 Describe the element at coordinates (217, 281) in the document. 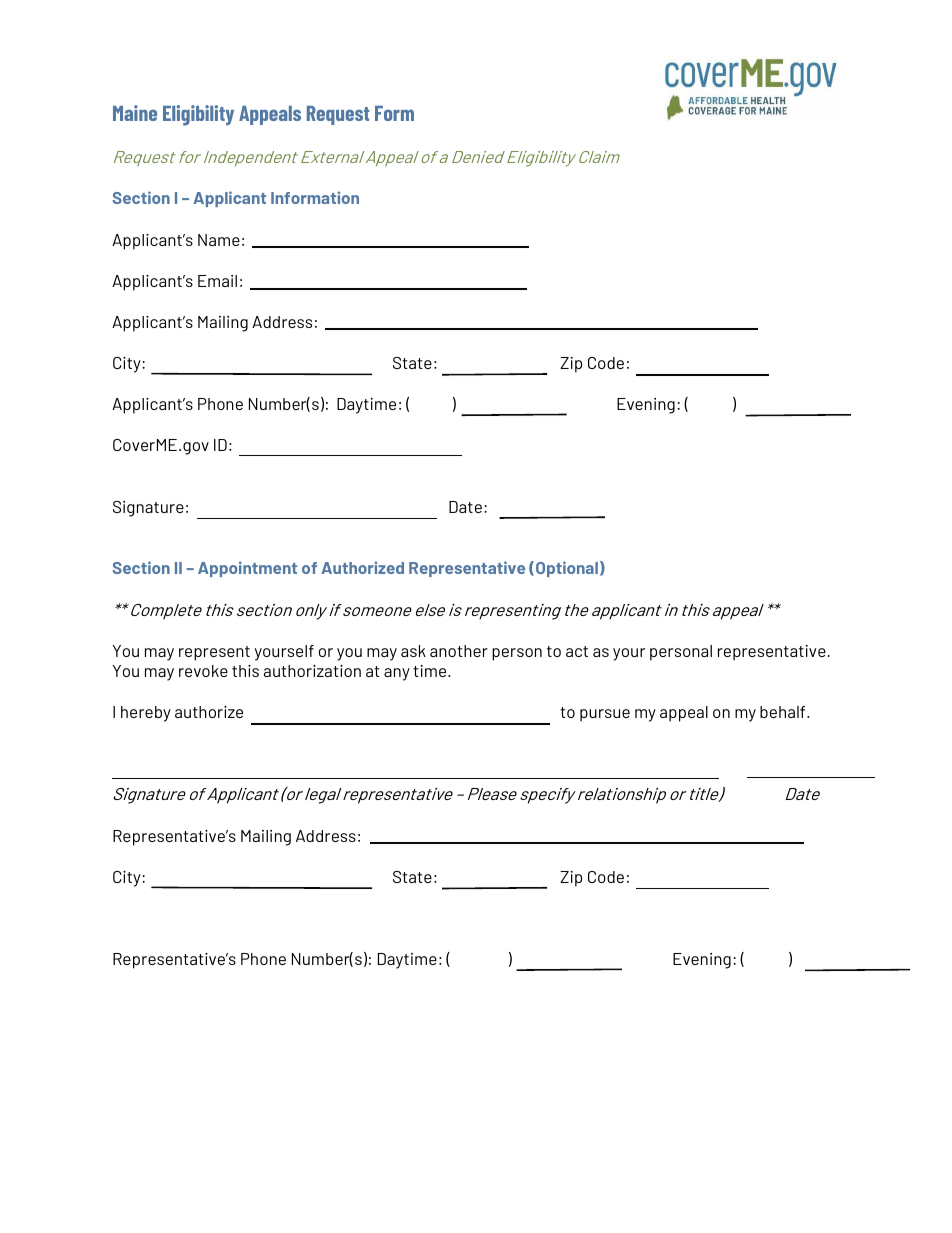

I see `Email` at that location.
